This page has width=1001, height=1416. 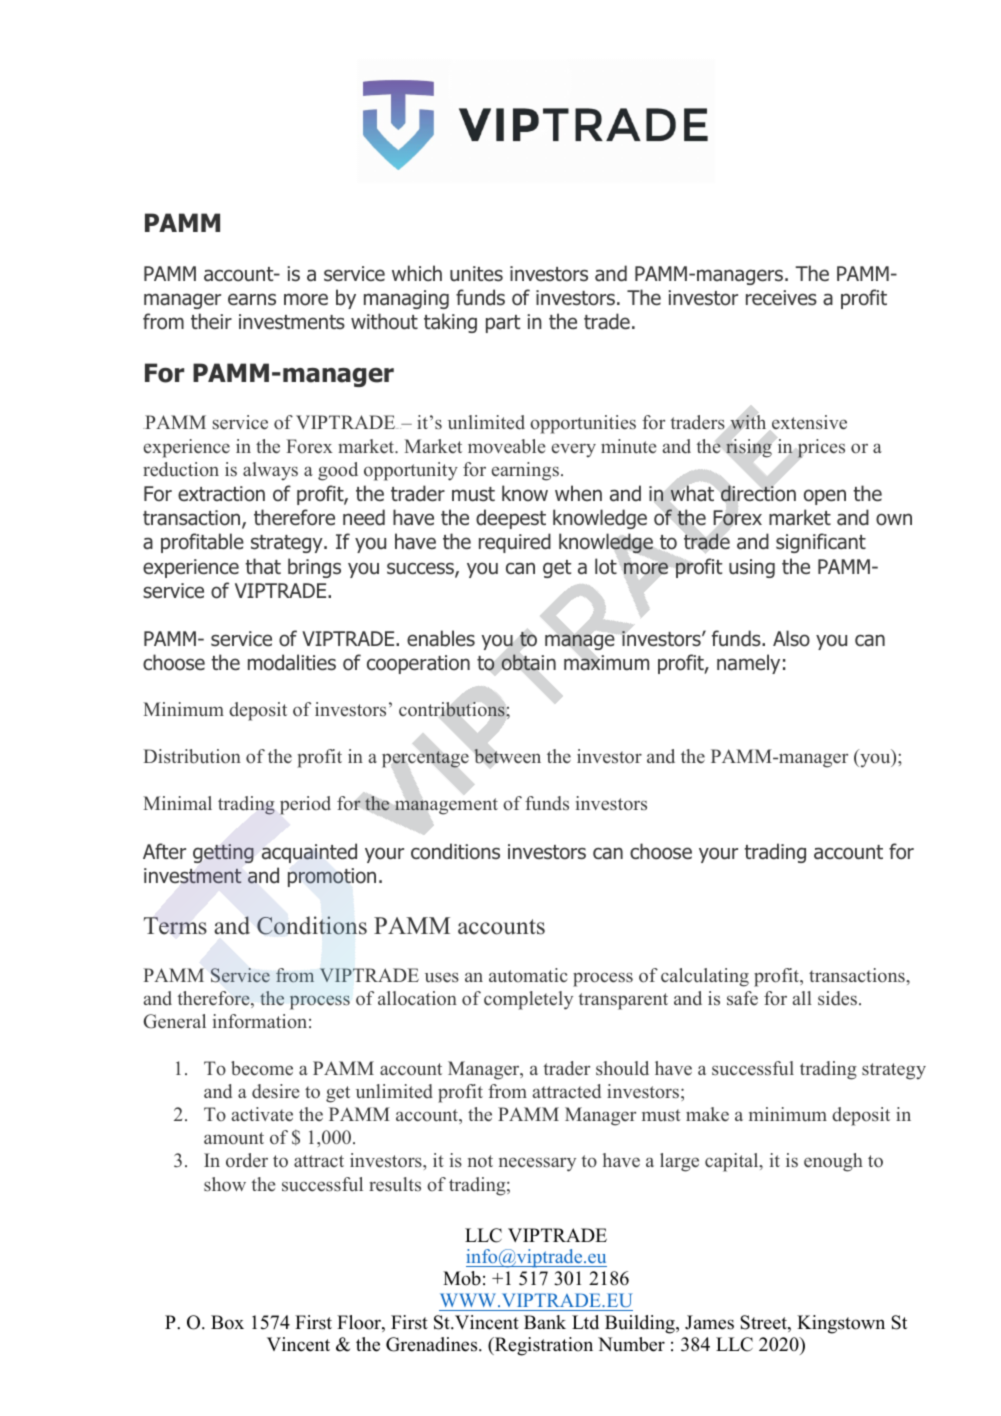 What do you see at coordinates (742, 998) in the page?
I see `safe` at bounding box center [742, 998].
